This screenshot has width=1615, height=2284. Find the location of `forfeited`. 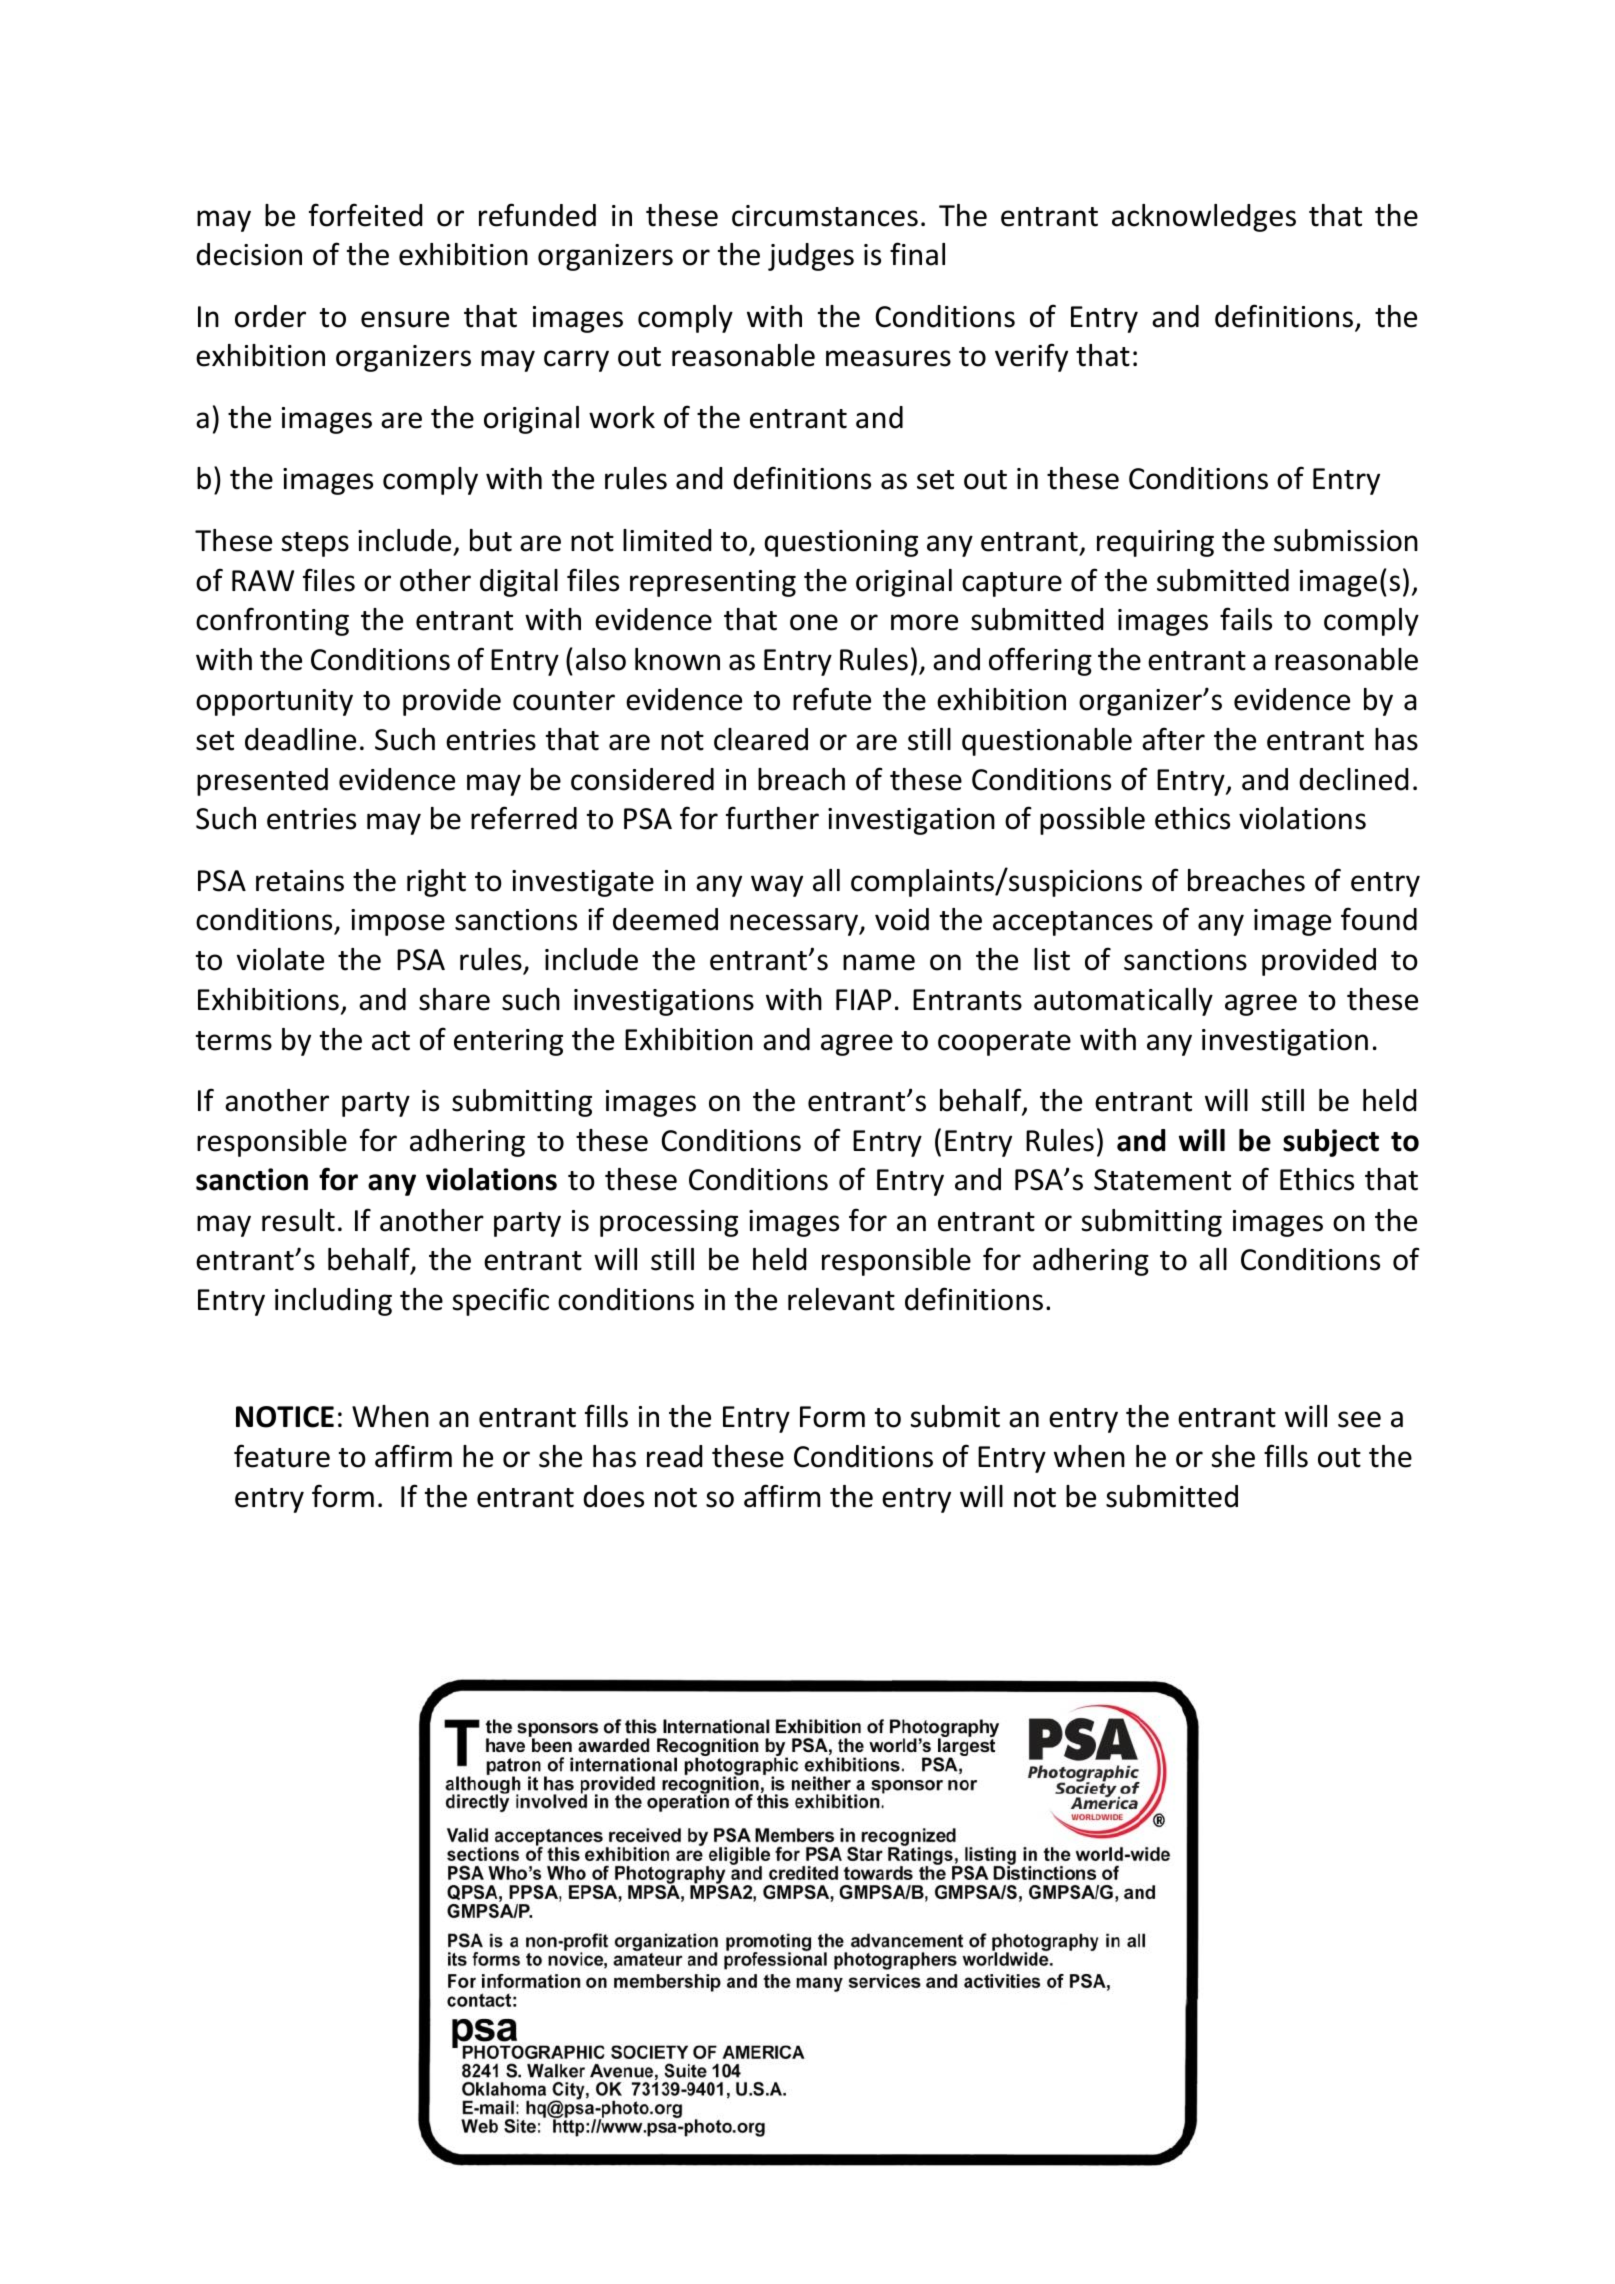

forfeited is located at coordinates (365, 215).
